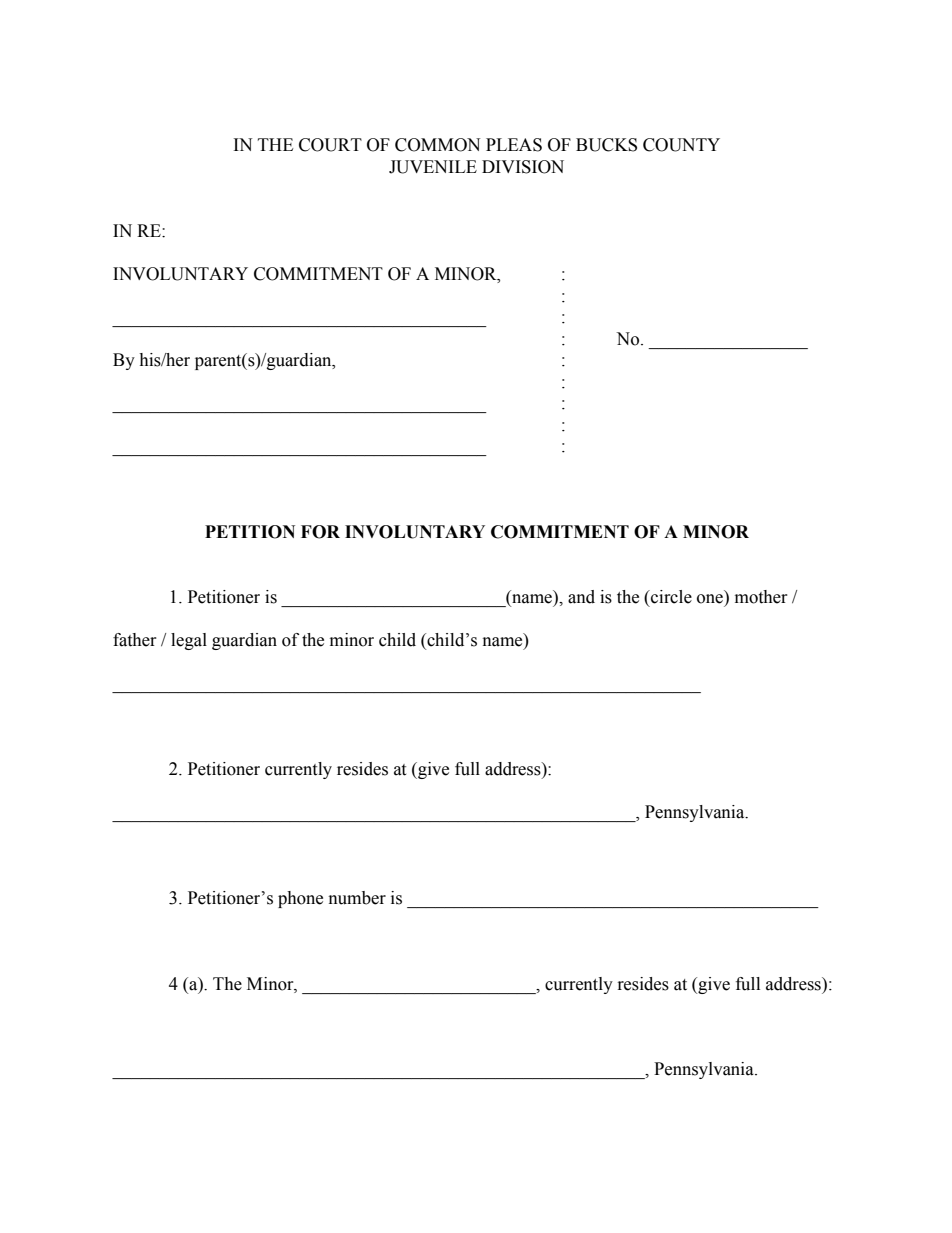  What do you see at coordinates (433, 167) in the screenshot?
I see `JUVENILE` at bounding box center [433, 167].
